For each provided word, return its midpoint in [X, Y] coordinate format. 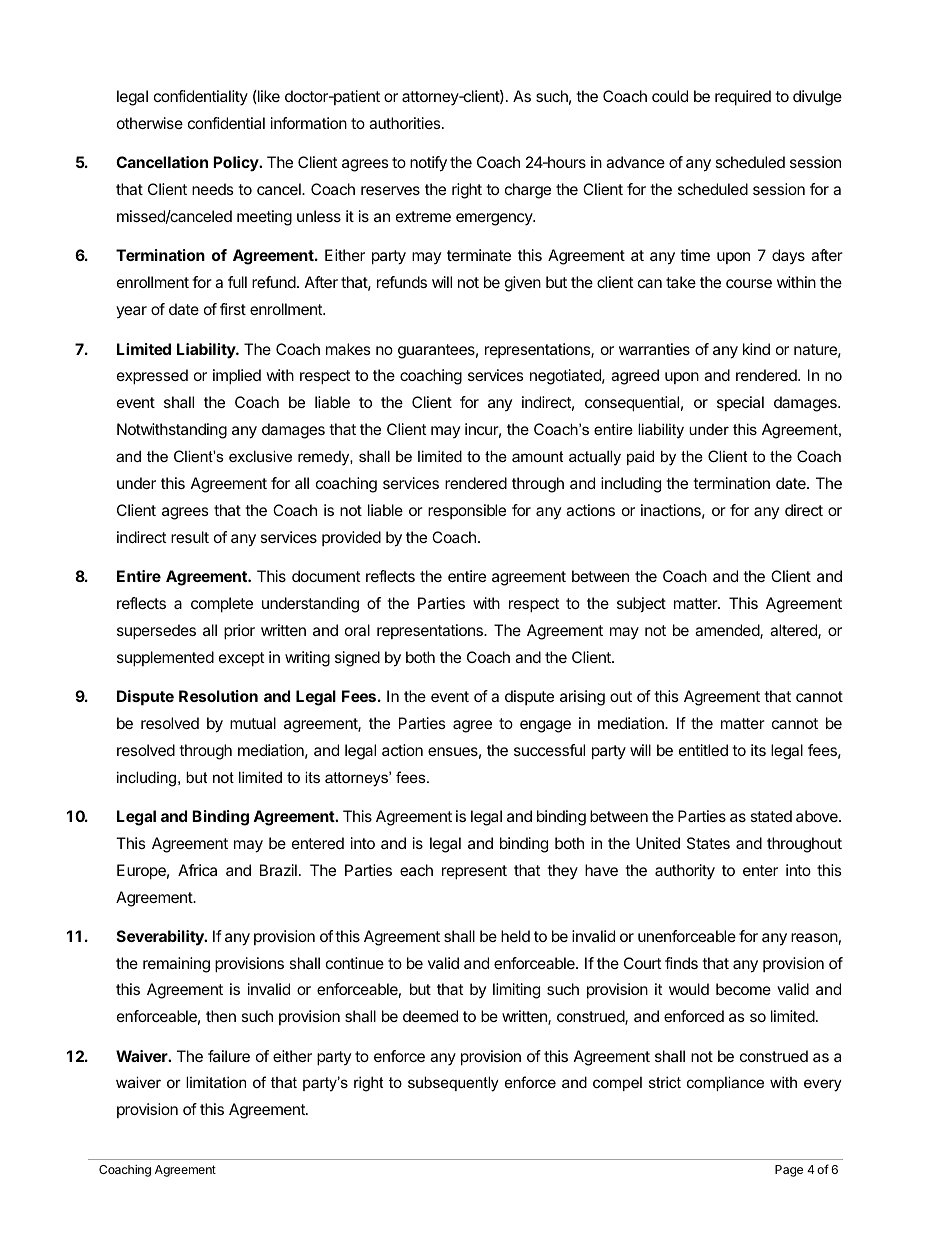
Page [789, 1171]
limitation [216, 1082]
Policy [237, 164]
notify [428, 164]
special [740, 403]
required [743, 98]
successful [549, 750]
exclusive [260, 456]
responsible [467, 511]
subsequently [453, 1084]
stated [771, 816]
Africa [197, 870]
